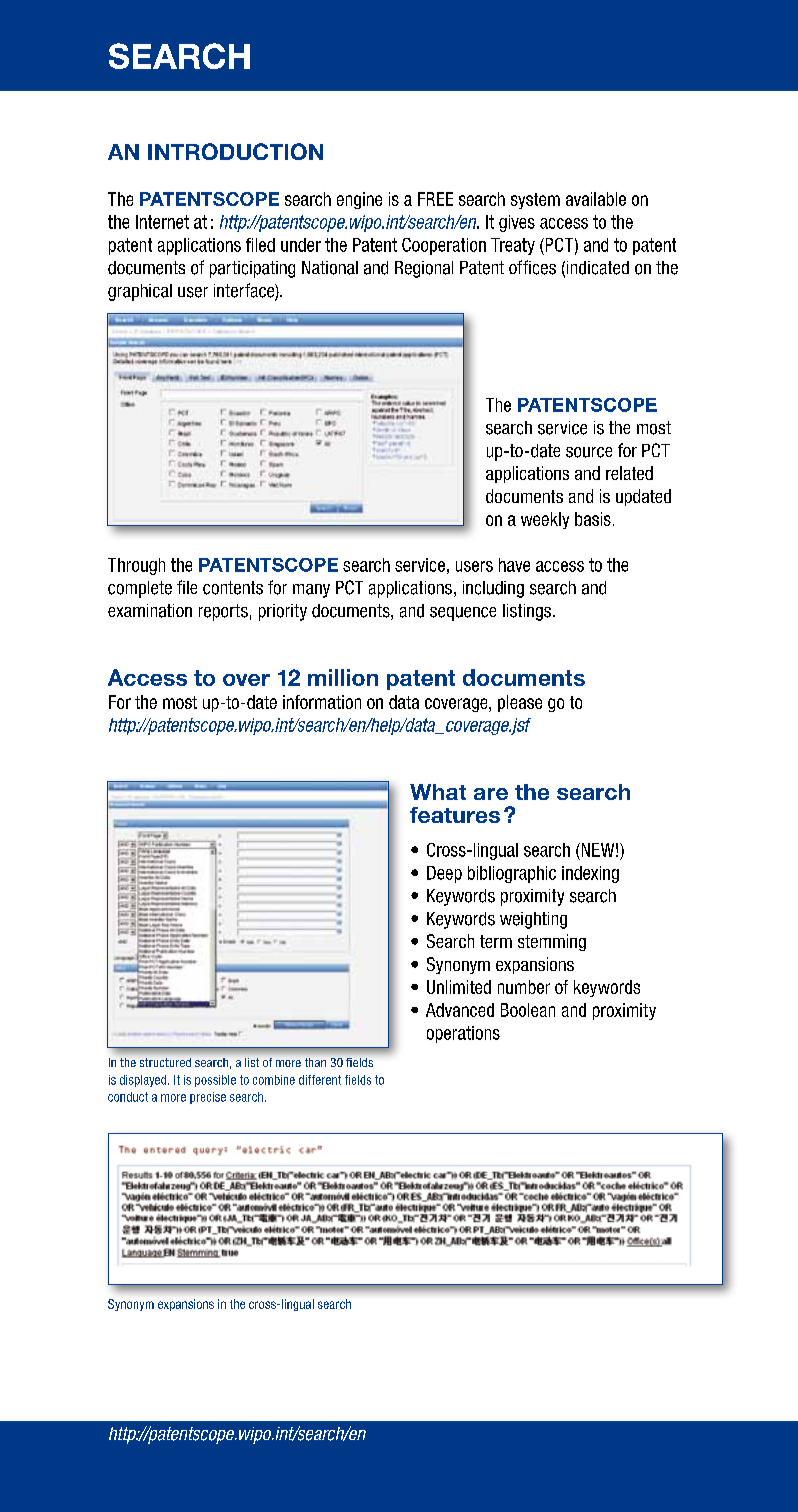 The width and height of the screenshot is (798, 1512). I want to click on available, so click(596, 199).
